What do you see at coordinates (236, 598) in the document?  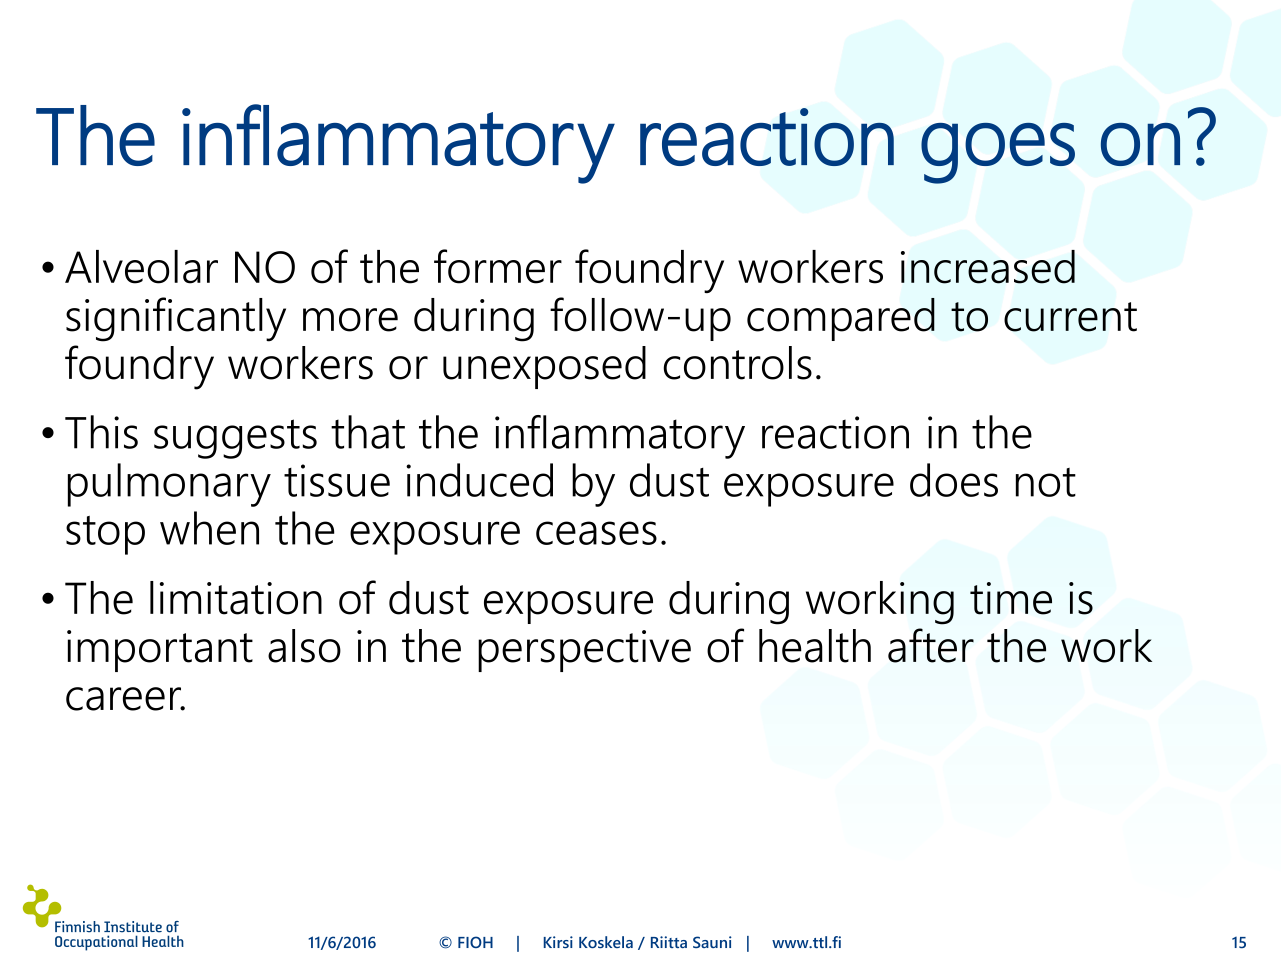 I see `limitation` at bounding box center [236, 598].
